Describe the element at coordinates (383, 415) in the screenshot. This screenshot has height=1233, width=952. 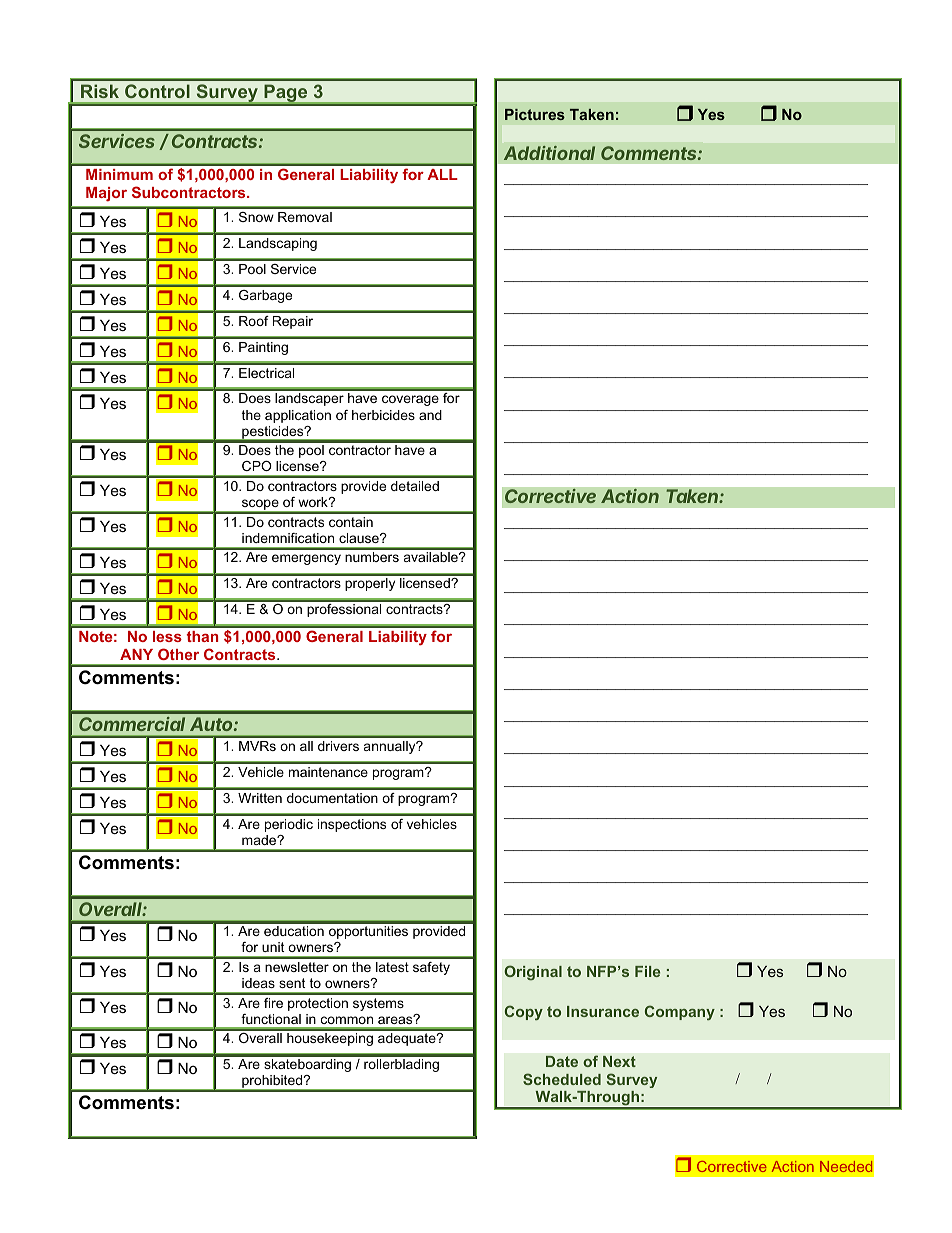
I see `herbicides` at that location.
